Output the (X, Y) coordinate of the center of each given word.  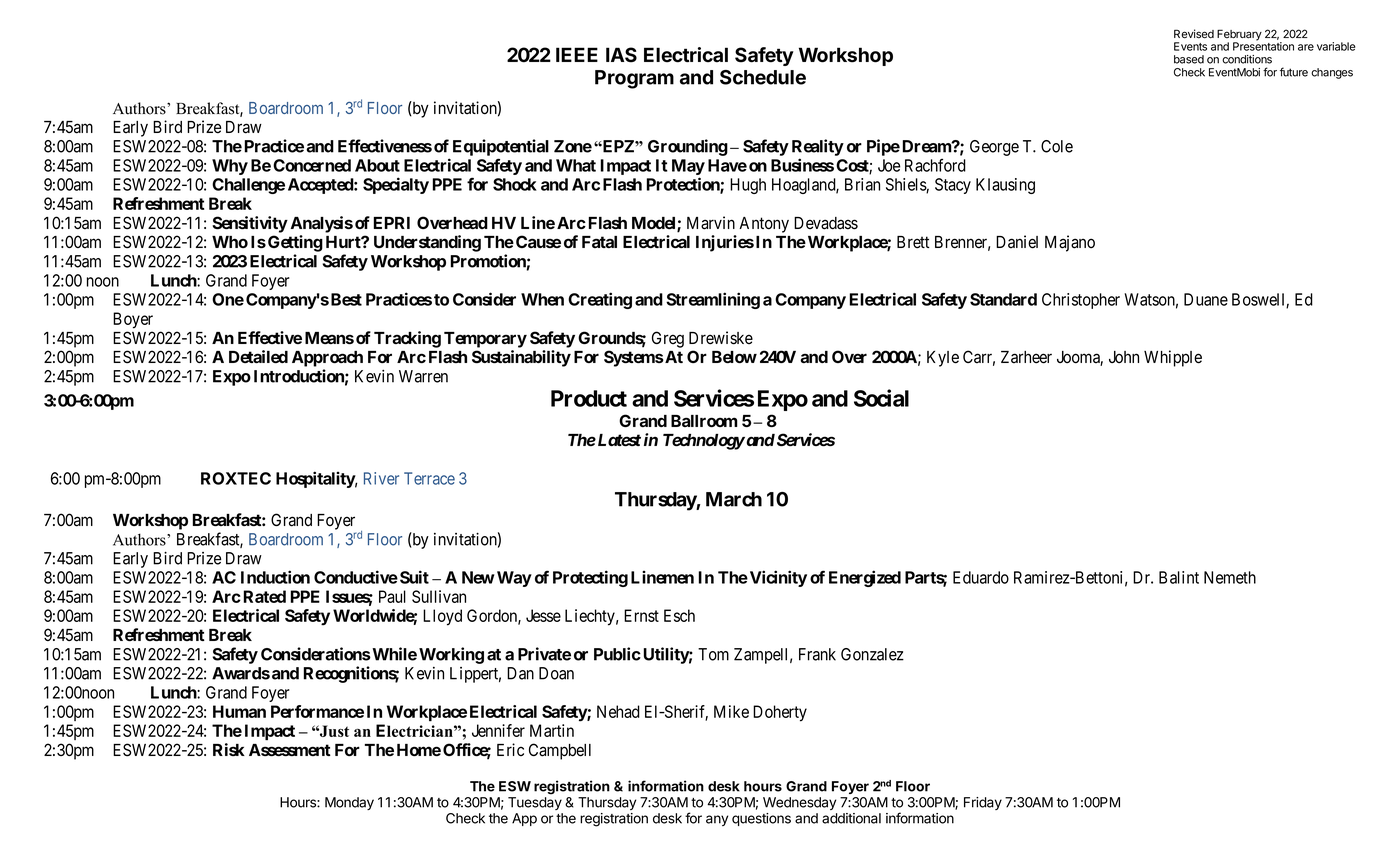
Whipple (1173, 358)
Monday (349, 803)
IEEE (577, 54)
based (1189, 59)
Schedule (763, 77)
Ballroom (704, 421)
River (381, 478)
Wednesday (799, 803)
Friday (983, 803)
